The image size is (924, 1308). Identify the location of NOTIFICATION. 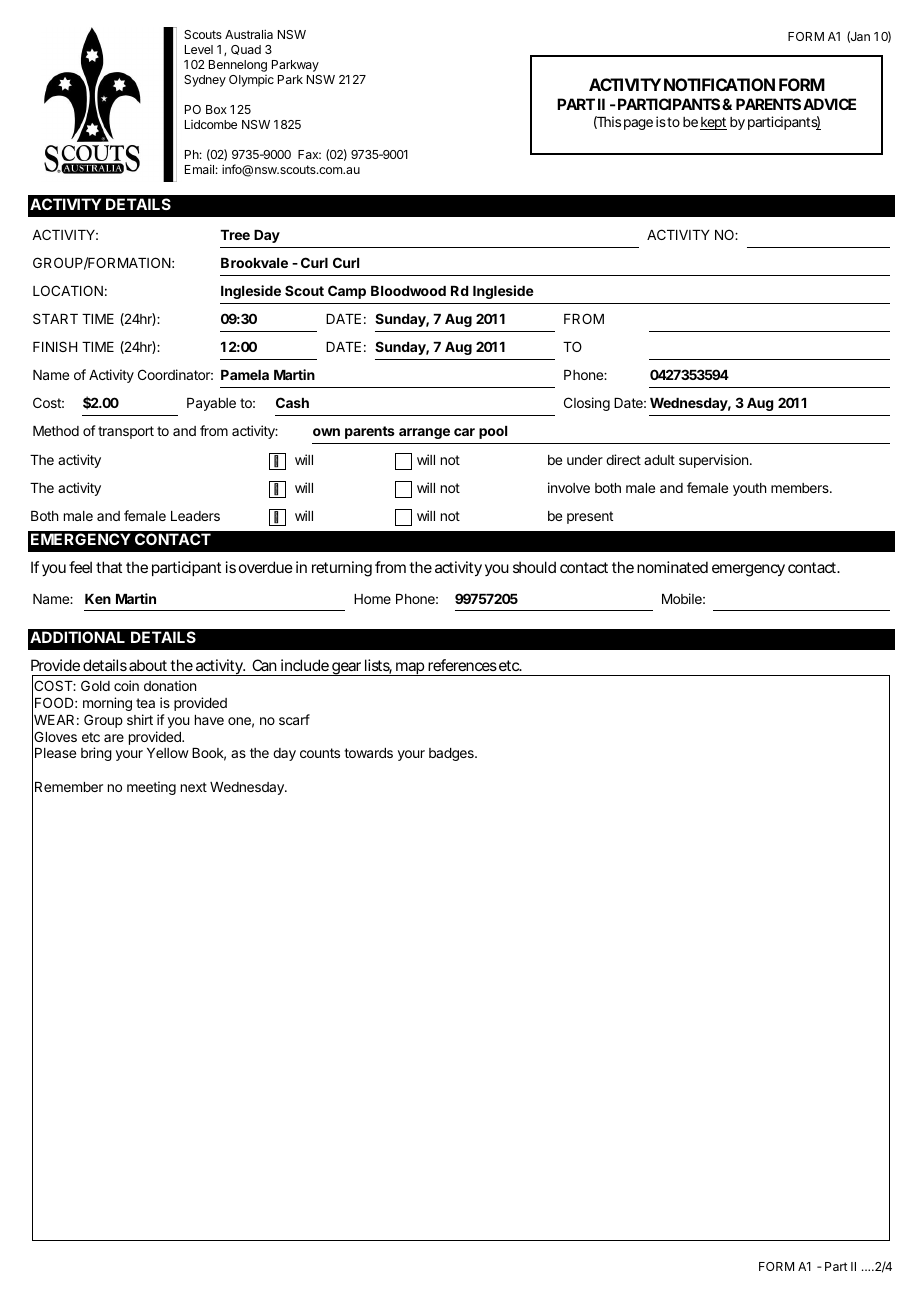
(719, 84).
